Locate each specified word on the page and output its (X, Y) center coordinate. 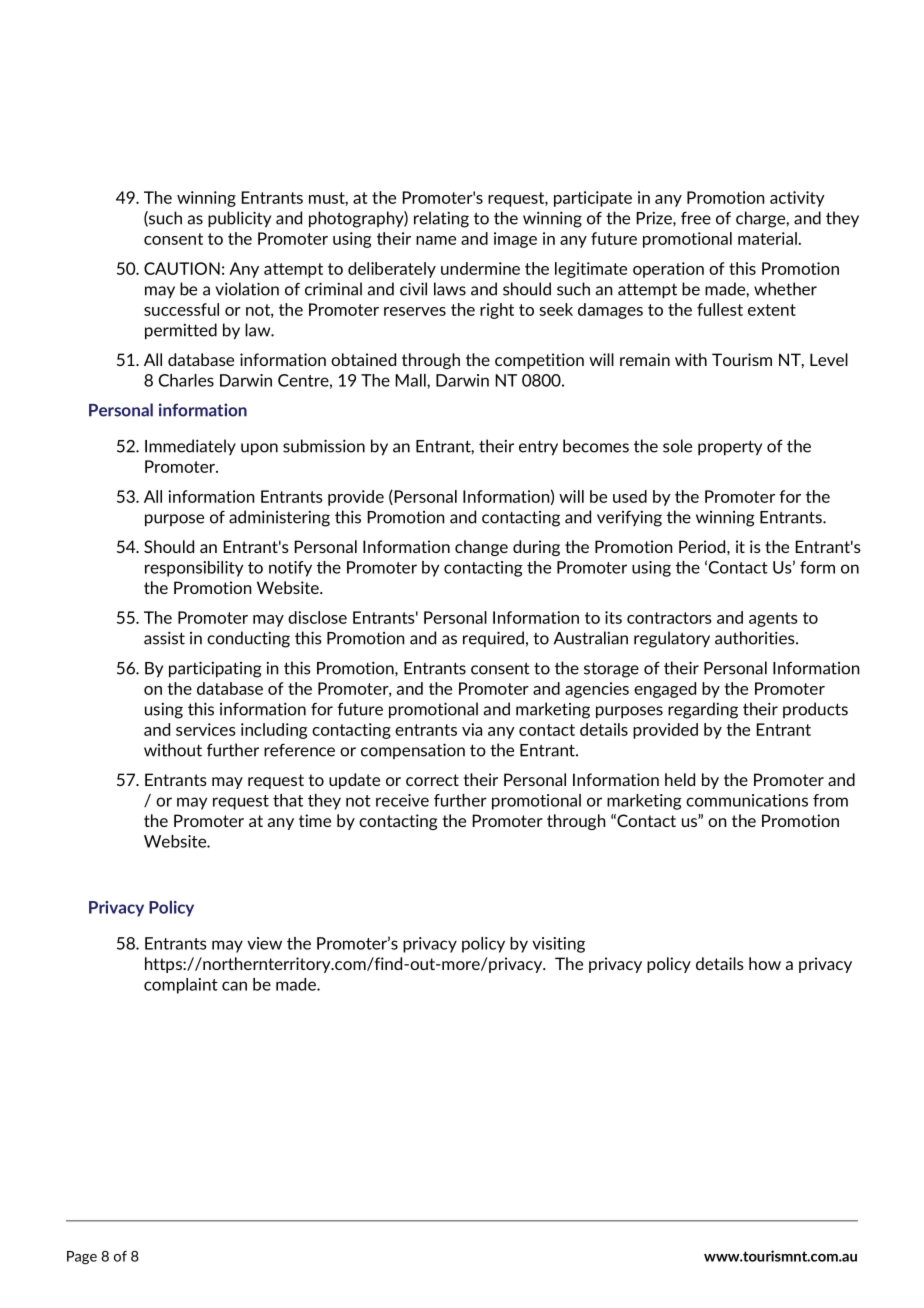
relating (441, 219)
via (472, 729)
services (206, 729)
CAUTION (182, 268)
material (768, 238)
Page (82, 1257)
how (765, 963)
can (234, 986)
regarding (703, 710)
